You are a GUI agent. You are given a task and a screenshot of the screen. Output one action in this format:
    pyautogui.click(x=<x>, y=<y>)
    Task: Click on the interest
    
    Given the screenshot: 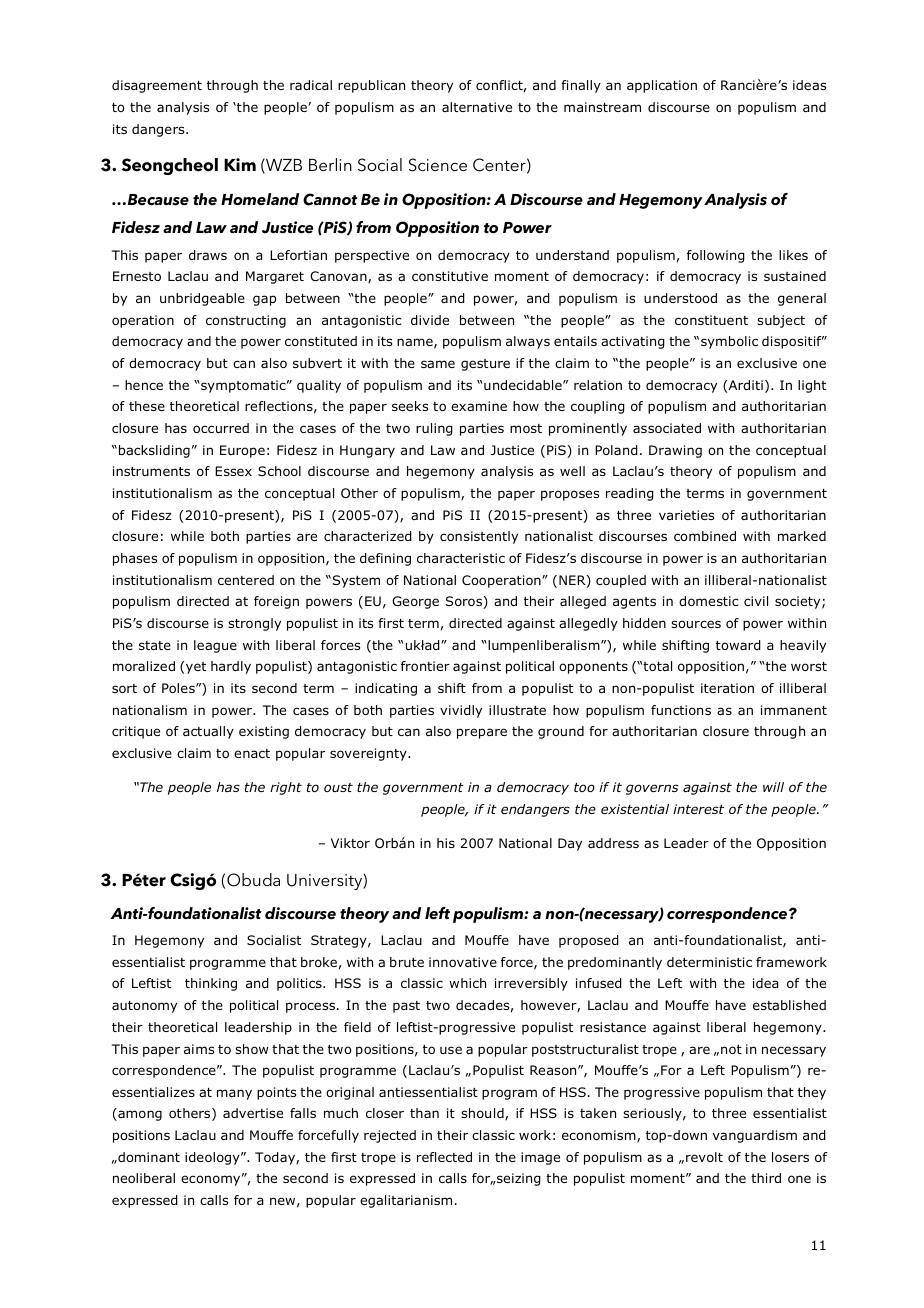 What is the action you would take?
    pyautogui.click(x=698, y=809)
